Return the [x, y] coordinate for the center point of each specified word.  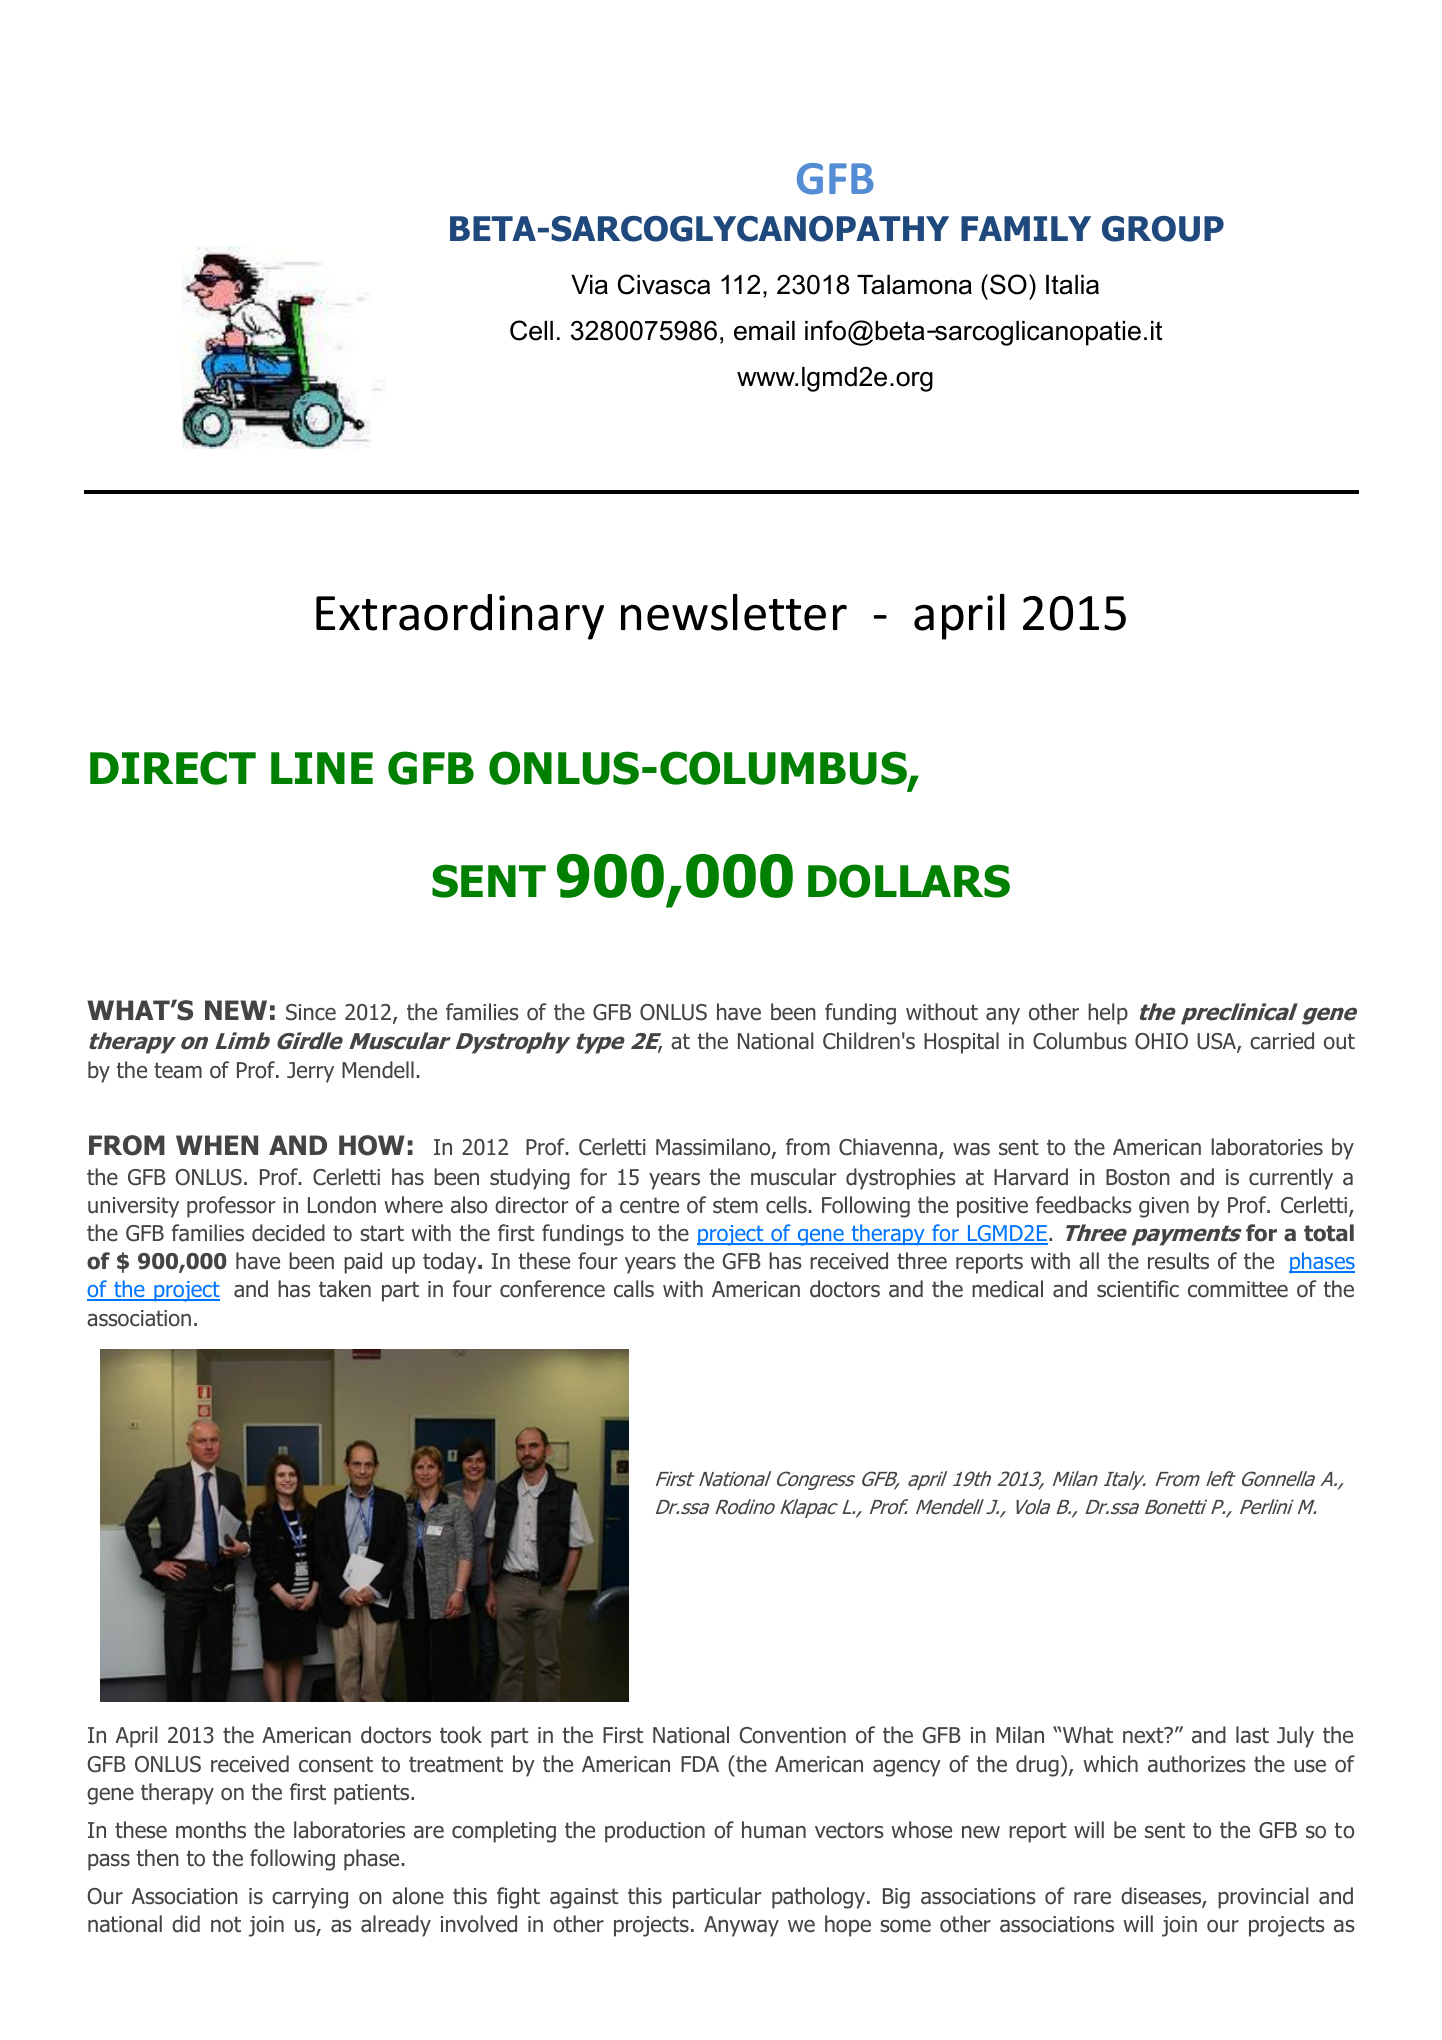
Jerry [310, 1072]
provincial [1263, 1898]
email [764, 331]
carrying [310, 1898]
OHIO [1161, 1041]
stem [735, 1205]
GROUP [1163, 229]
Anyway [741, 1926]
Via [589, 285]
